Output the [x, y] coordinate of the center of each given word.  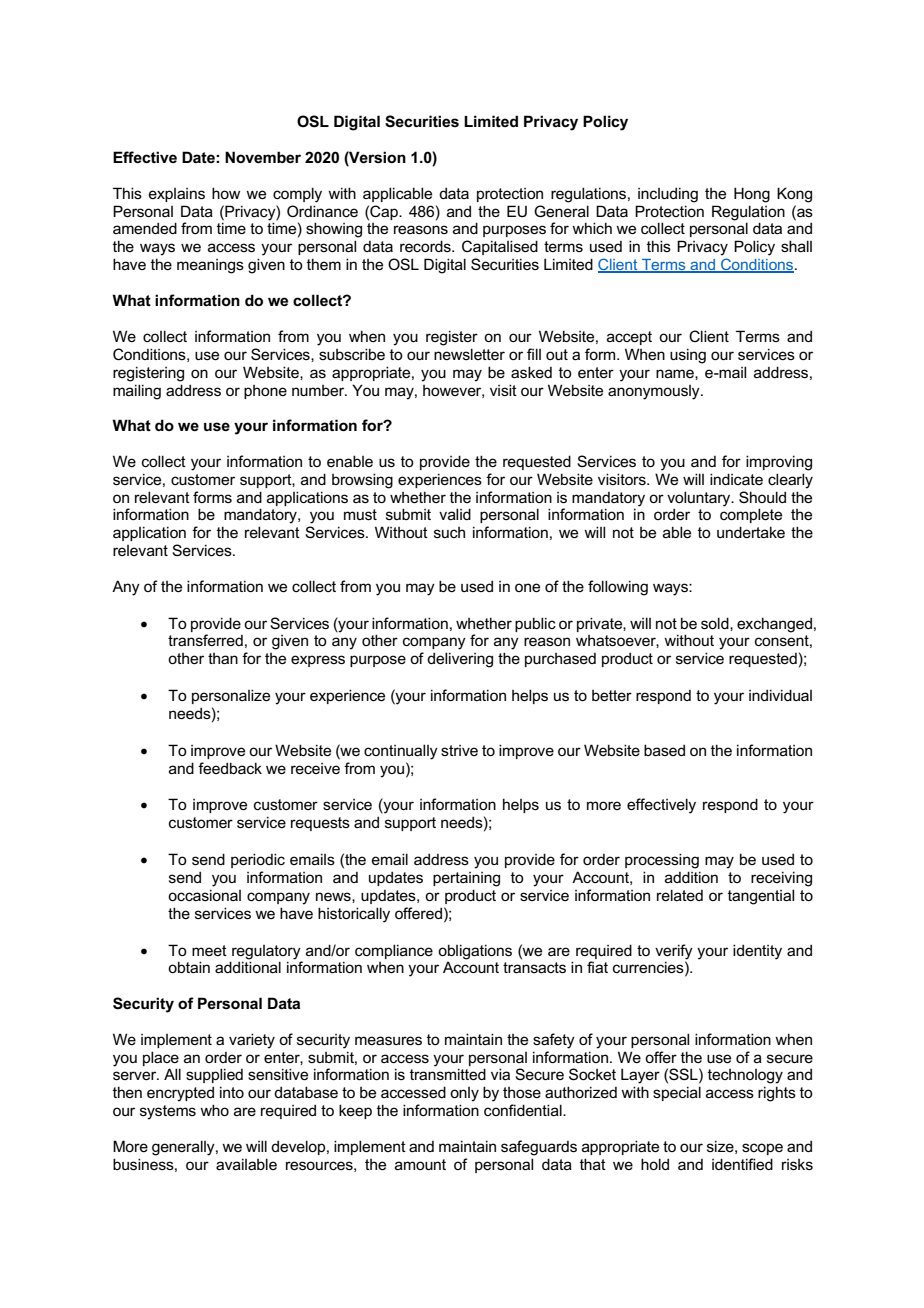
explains [177, 195]
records [426, 246]
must [360, 514]
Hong [752, 195]
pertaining [466, 879]
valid [455, 514]
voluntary [700, 499]
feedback [230, 768]
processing [662, 861]
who [214, 1110]
